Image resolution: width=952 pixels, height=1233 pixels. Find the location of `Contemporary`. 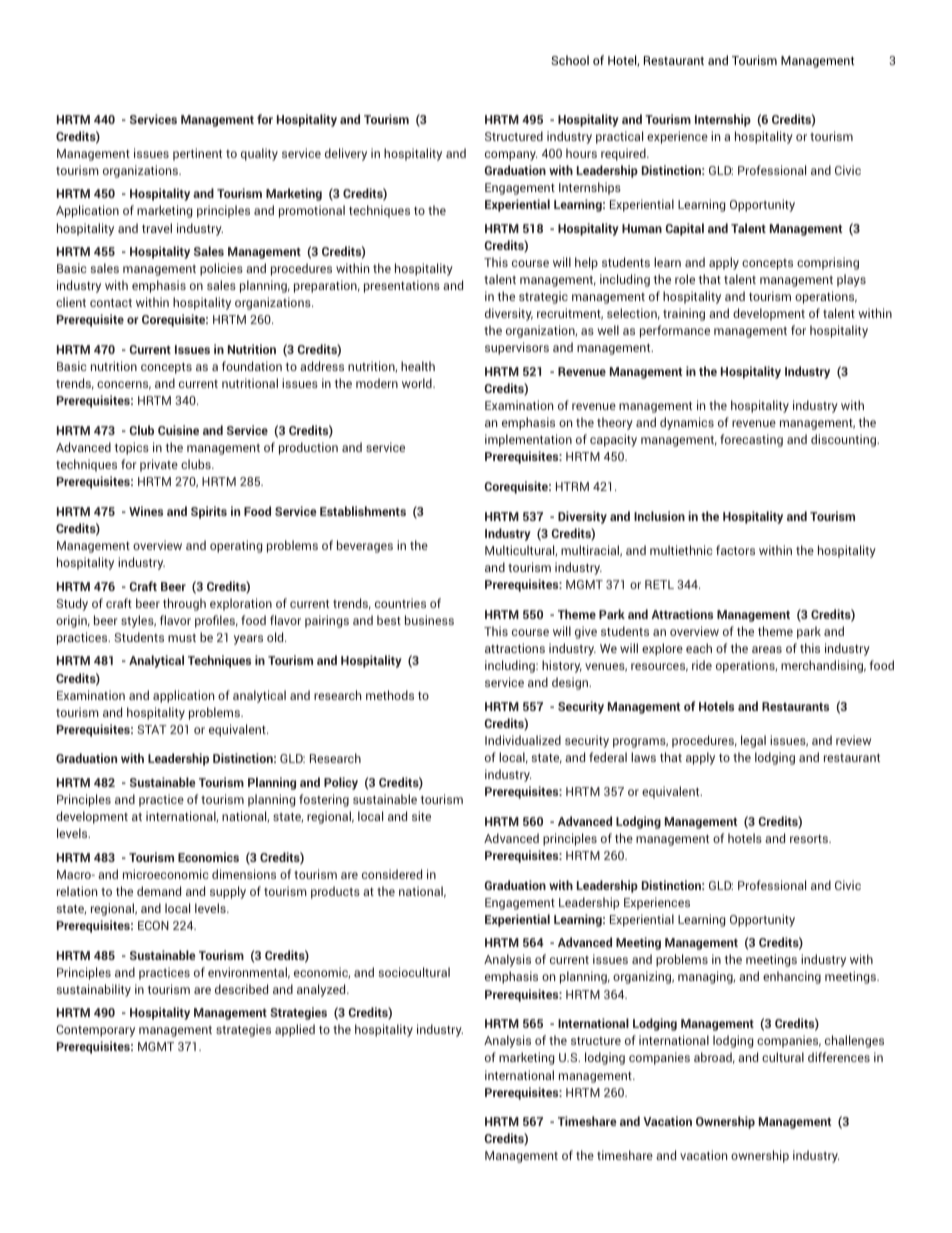

Contemporary is located at coordinates (95, 1031).
